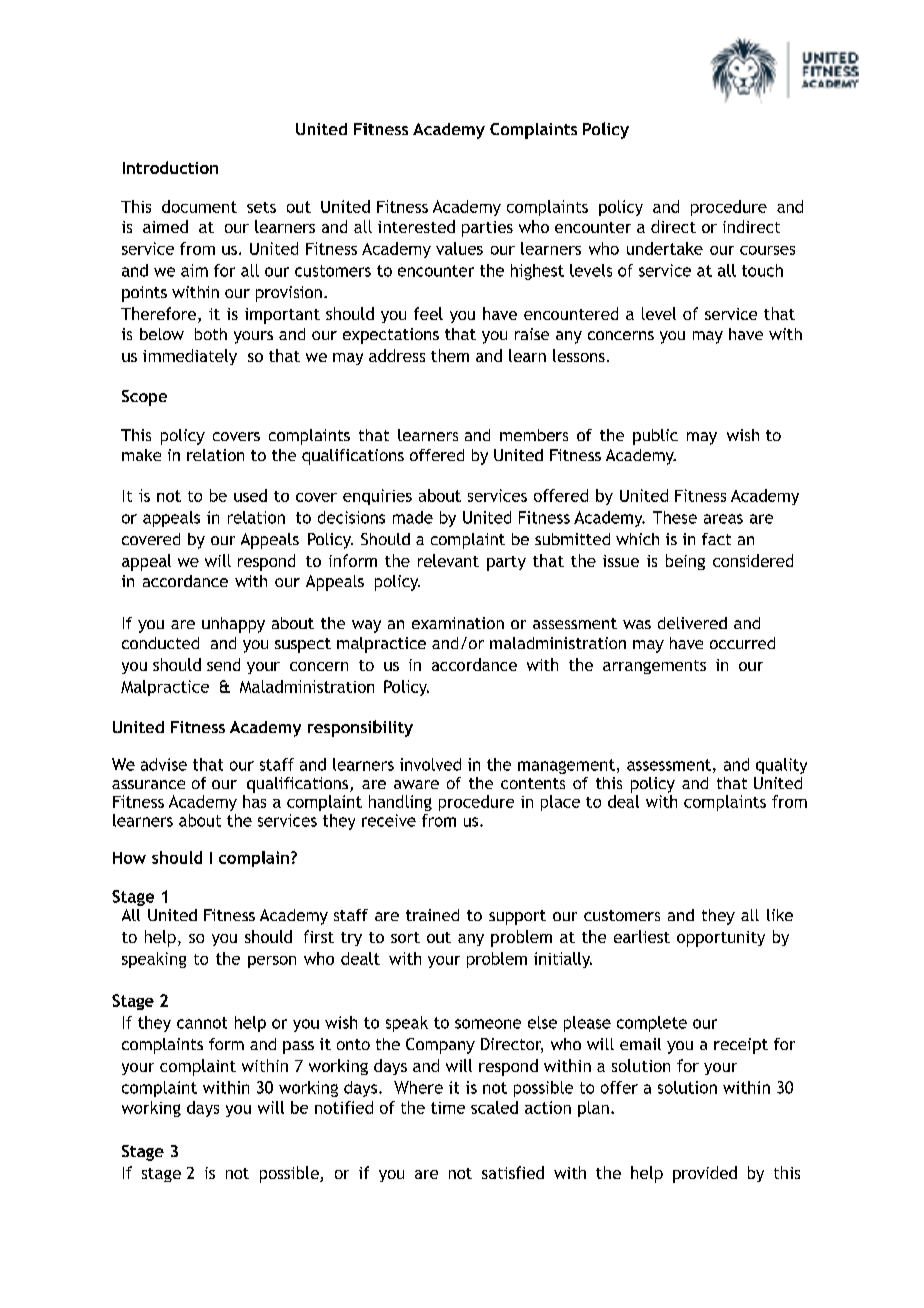 The width and height of the document is (924, 1308). Describe the element at coordinates (665, 248) in the document. I see `undertake` at that location.
